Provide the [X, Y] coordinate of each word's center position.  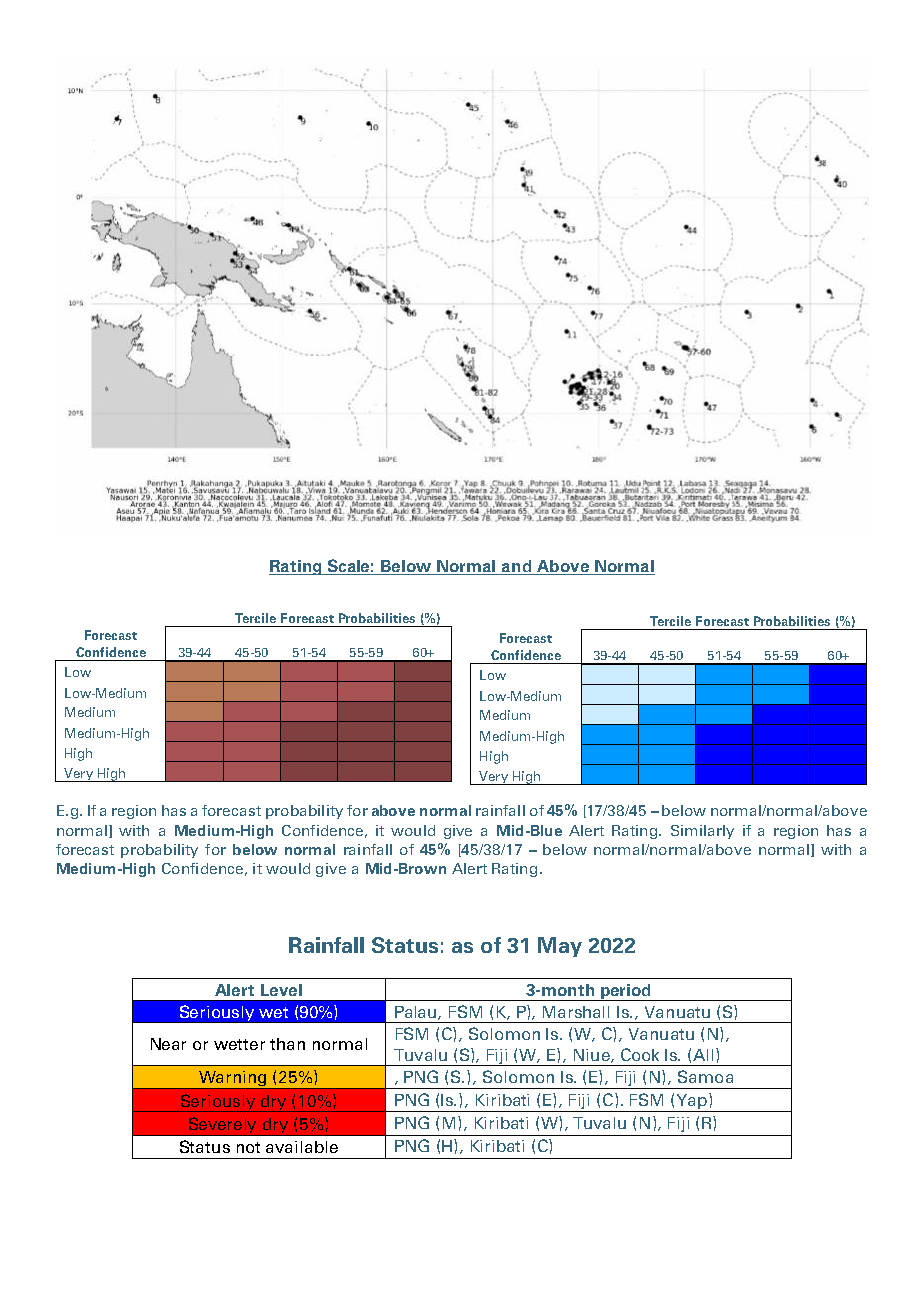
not [248, 1147]
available [302, 1147]
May [560, 947]
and [517, 567]
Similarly [702, 832]
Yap [692, 1102]
